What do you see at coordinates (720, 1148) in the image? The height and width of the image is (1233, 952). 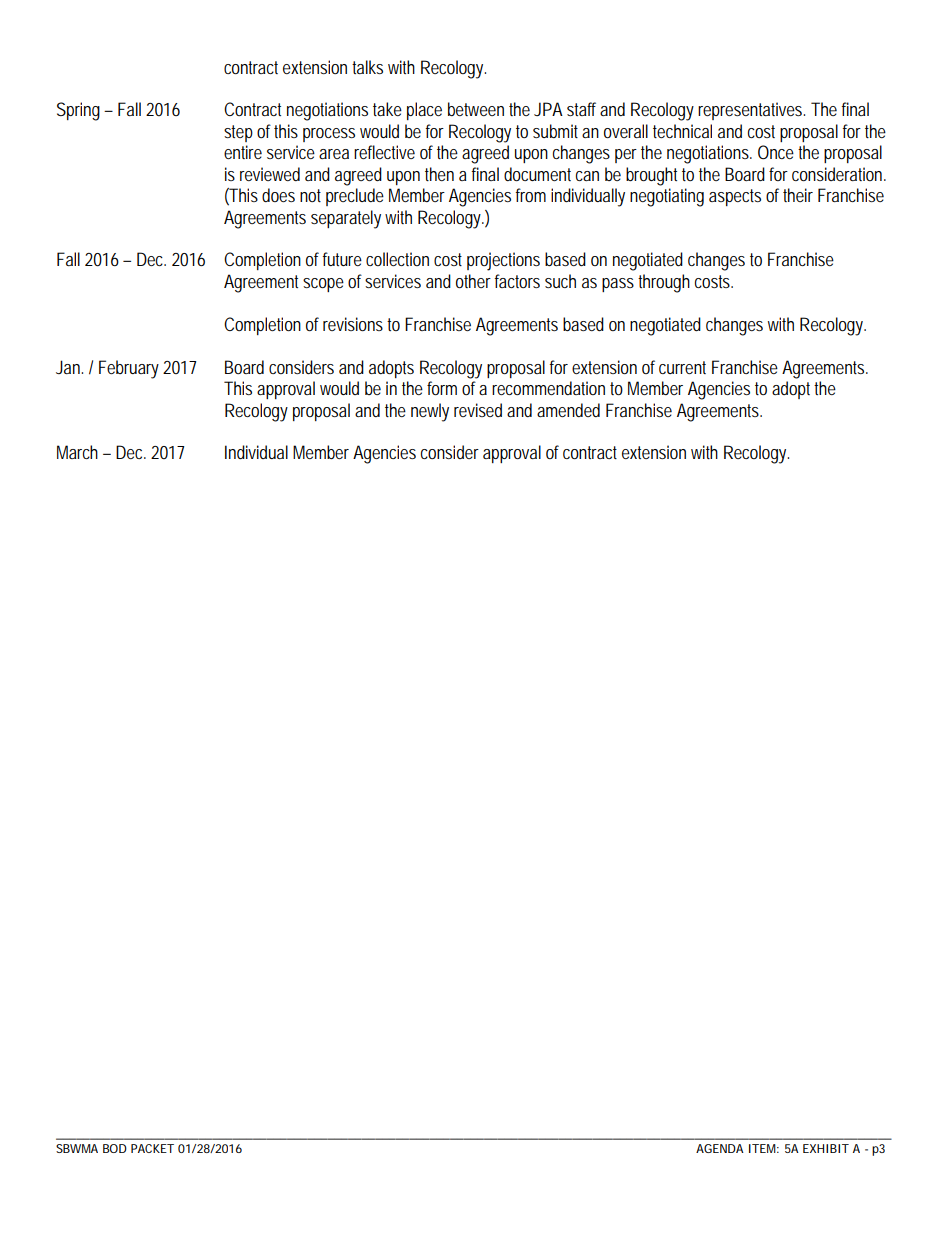 I see `AGENDA` at bounding box center [720, 1148].
